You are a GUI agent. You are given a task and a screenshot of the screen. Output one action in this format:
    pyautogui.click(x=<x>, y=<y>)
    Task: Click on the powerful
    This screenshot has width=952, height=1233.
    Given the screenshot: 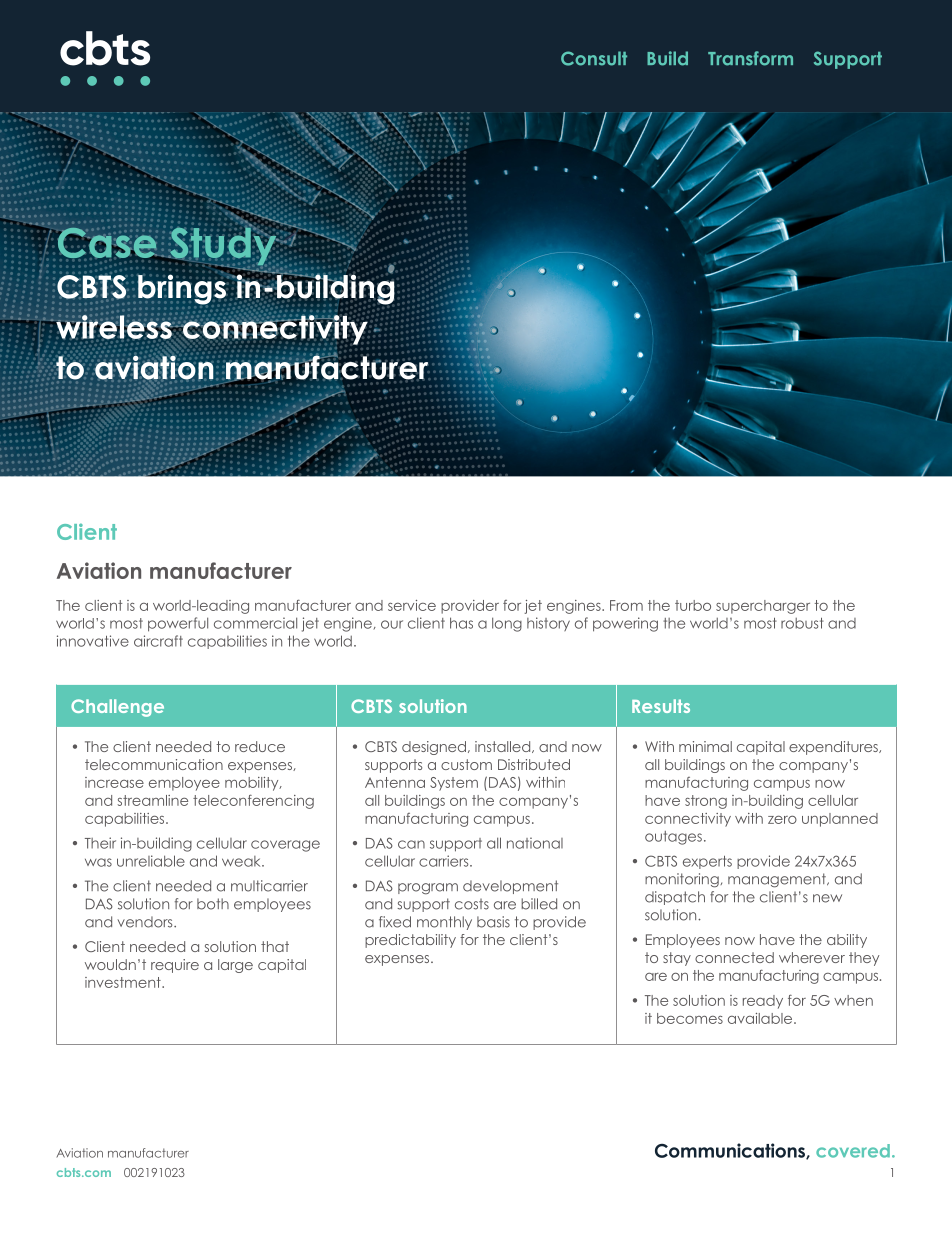 What is the action you would take?
    pyautogui.click(x=178, y=624)
